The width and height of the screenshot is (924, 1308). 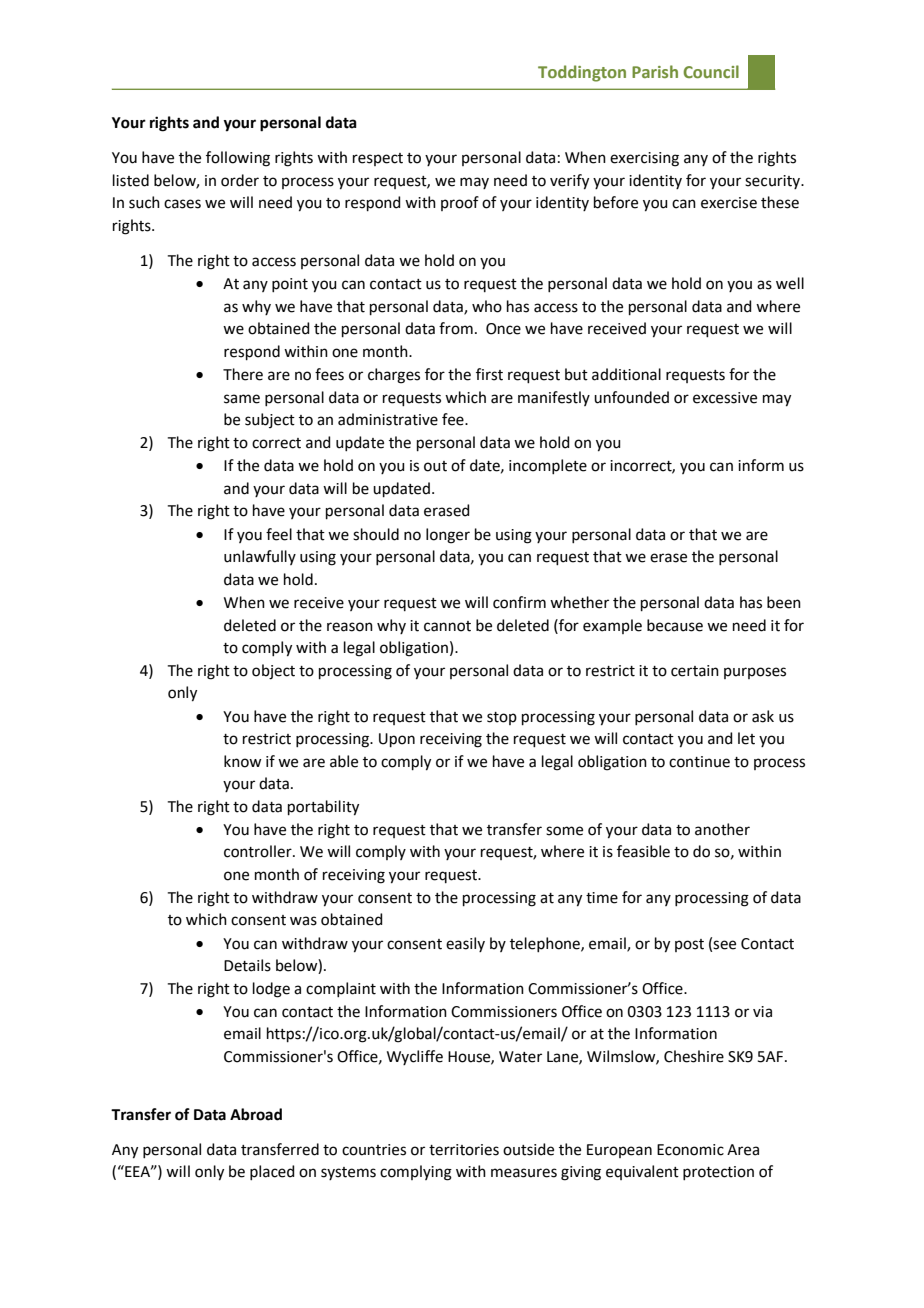 I want to click on Council, so click(x=711, y=71).
